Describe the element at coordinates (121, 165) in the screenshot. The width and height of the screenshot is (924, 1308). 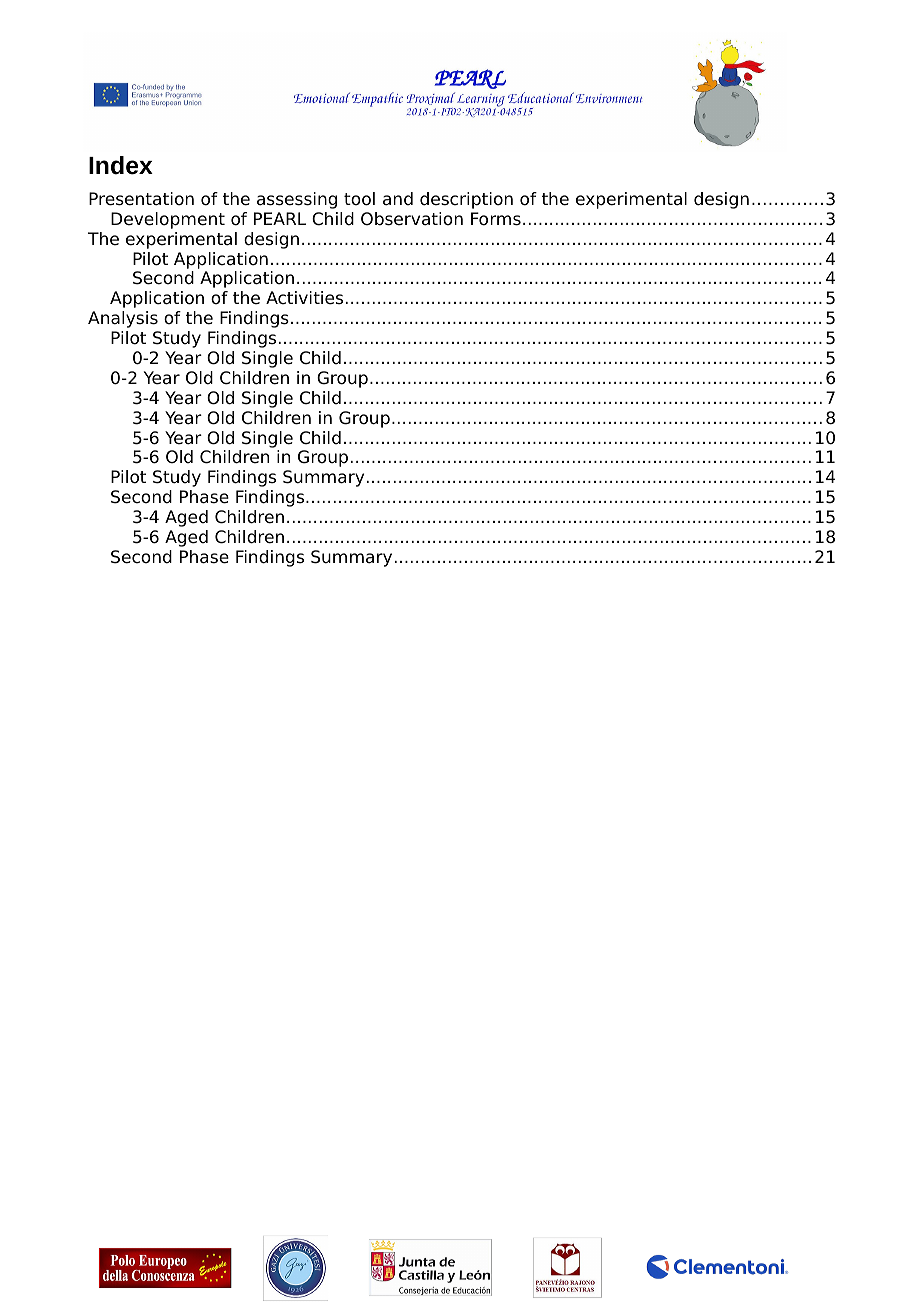
I see `Index` at that location.
